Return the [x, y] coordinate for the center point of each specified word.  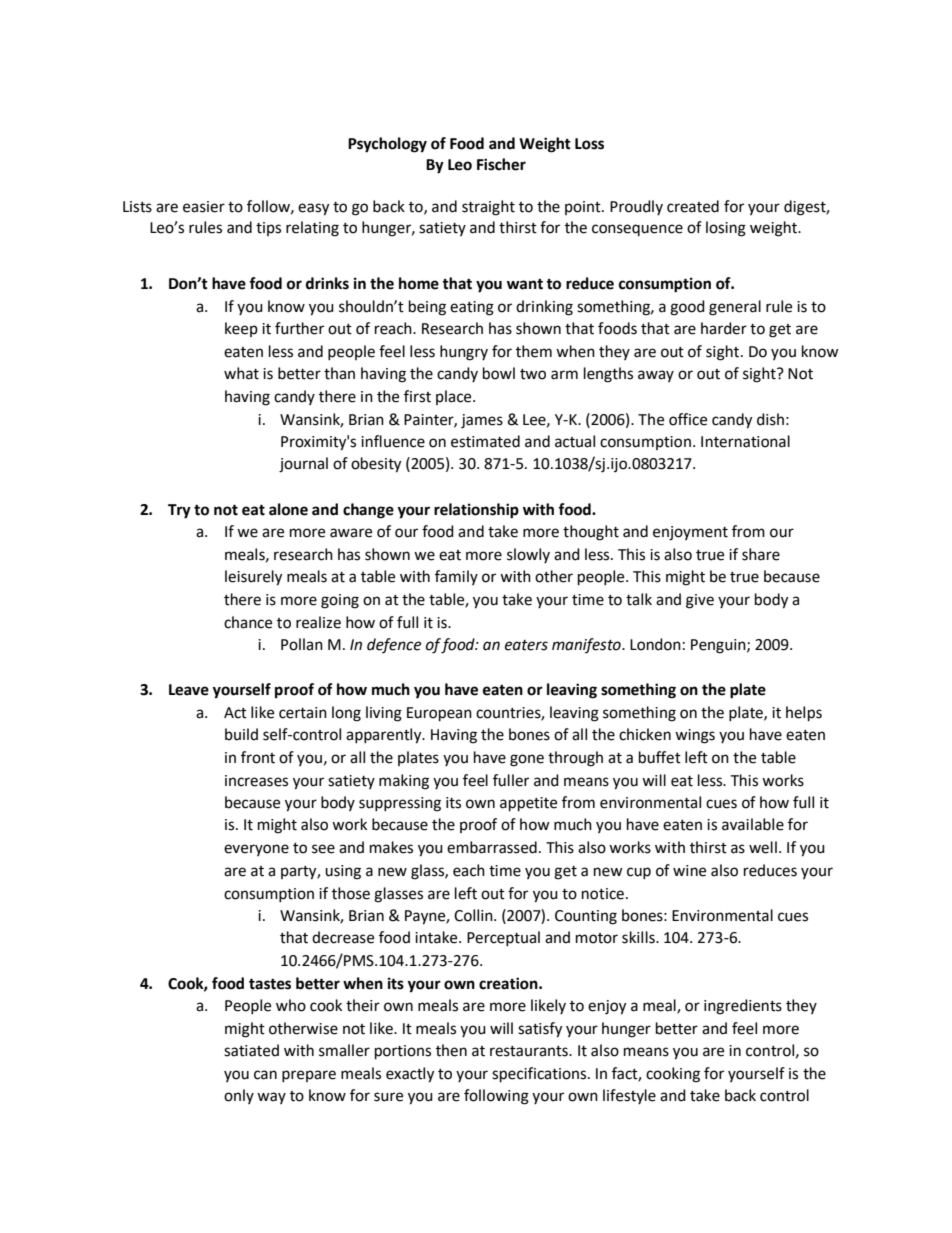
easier [204, 207]
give [700, 601]
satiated [251, 1050]
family [456, 577]
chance [248, 622]
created [693, 206]
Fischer [501, 164]
